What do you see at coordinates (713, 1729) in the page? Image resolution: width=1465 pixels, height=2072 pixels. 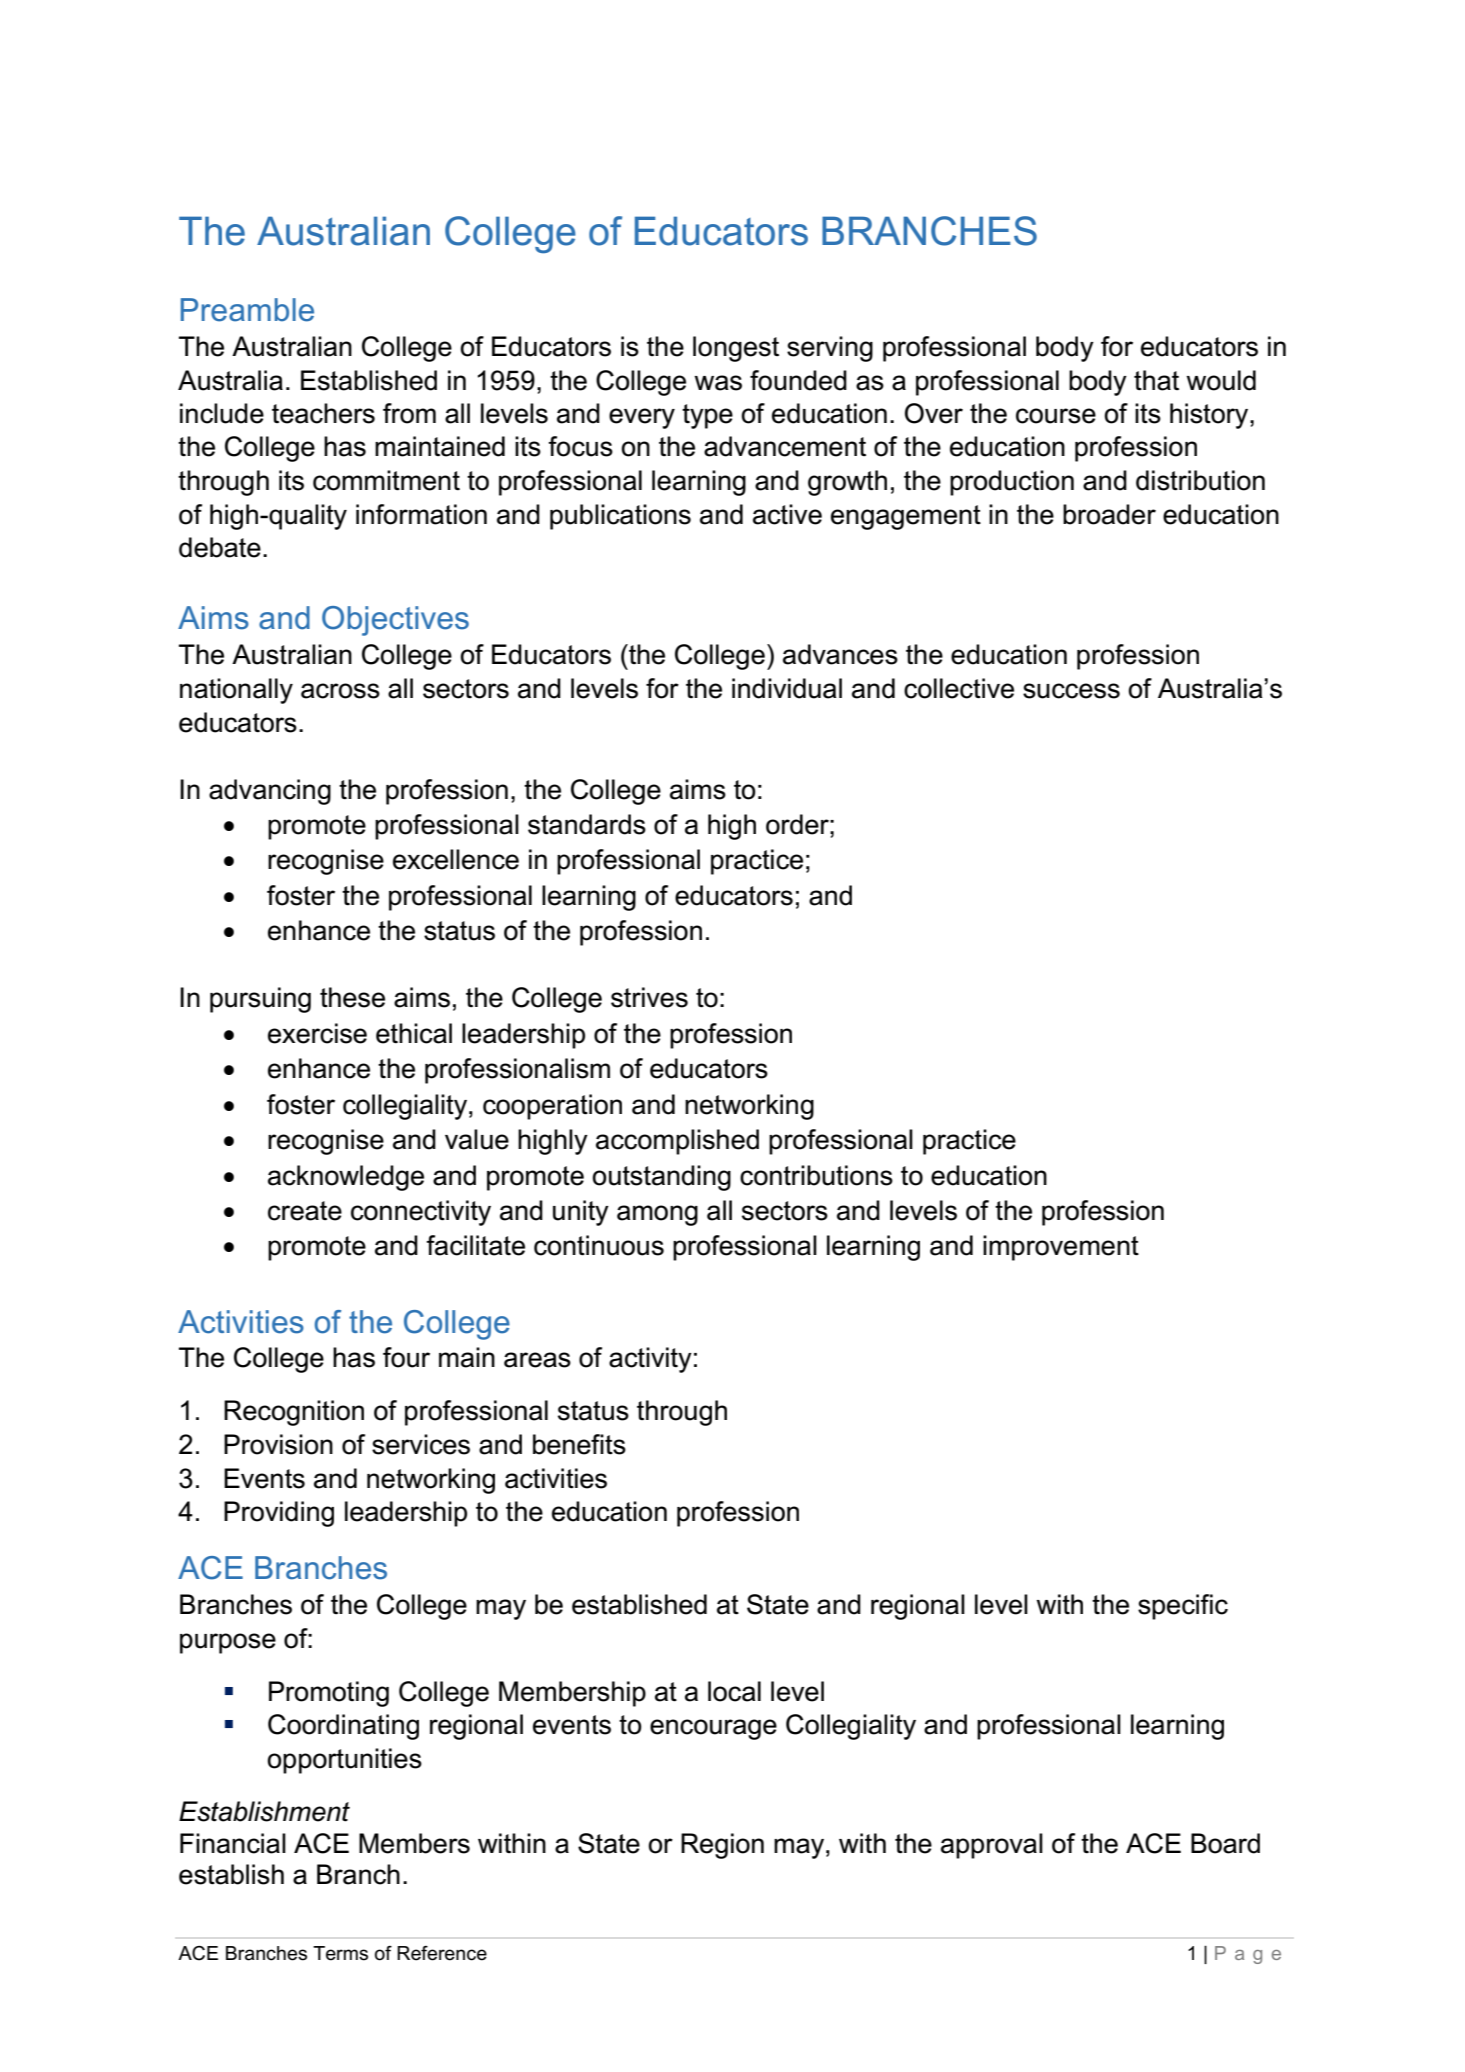 I see `encourage` at bounding box center [713, 1729].
